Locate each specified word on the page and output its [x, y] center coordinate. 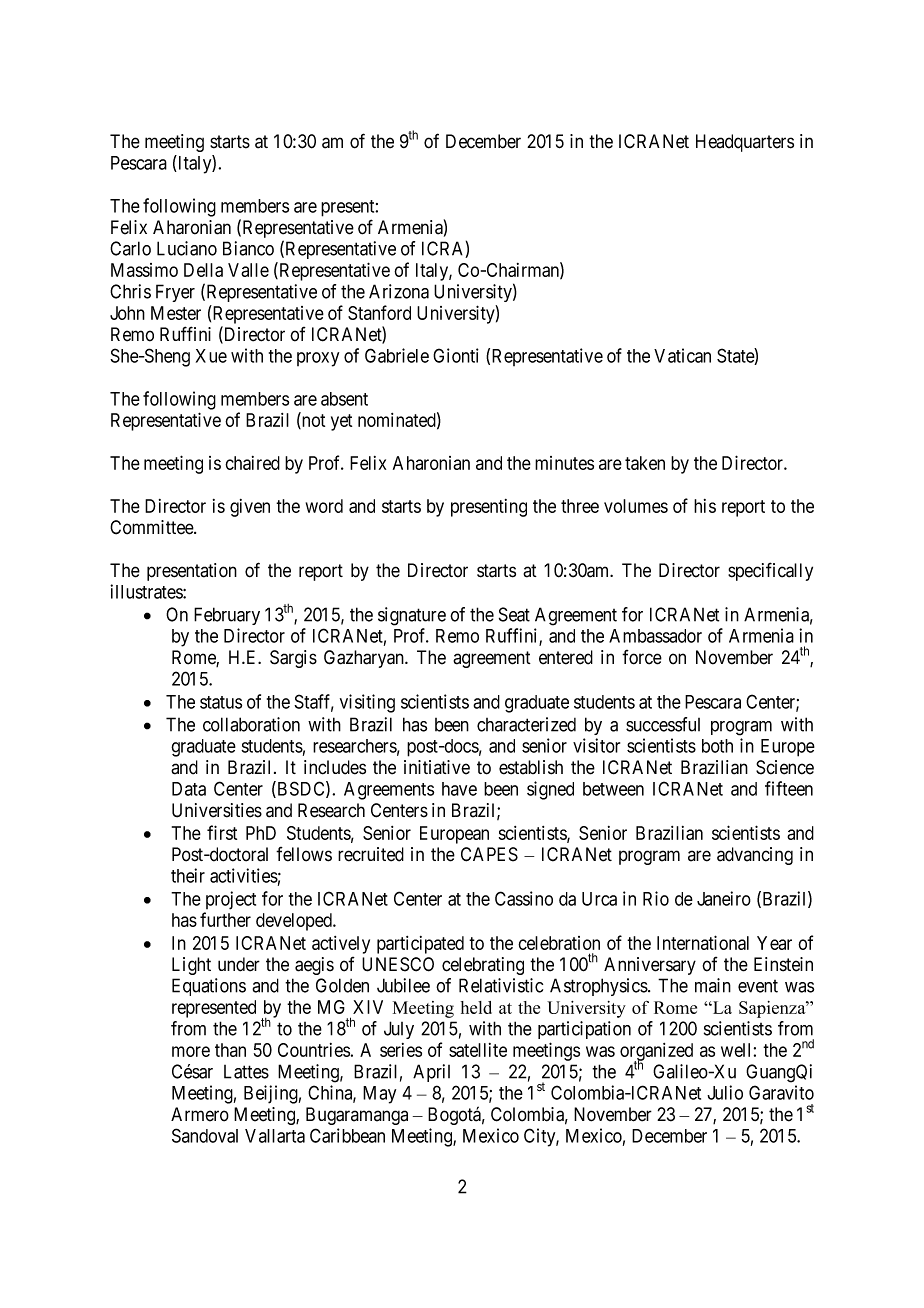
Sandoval [205, 1135]
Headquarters [745, 143]
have [459, 789]
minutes [564, 463]
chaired [252, 463]
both [717, 746]
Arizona [399, 291]
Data [189, 789]
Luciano [187, 248]
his [705, 506]
